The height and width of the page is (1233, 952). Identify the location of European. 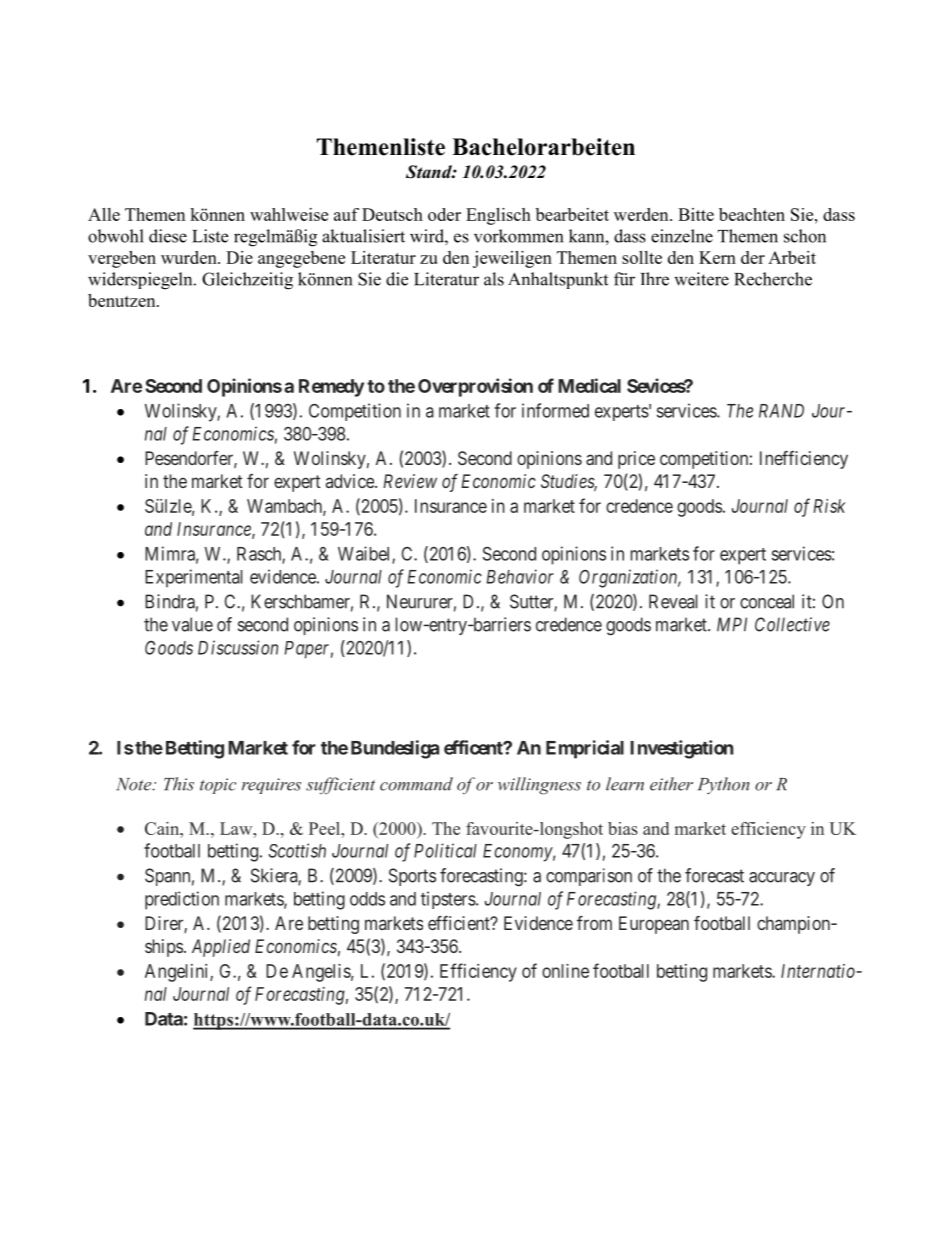
(654, 925).
